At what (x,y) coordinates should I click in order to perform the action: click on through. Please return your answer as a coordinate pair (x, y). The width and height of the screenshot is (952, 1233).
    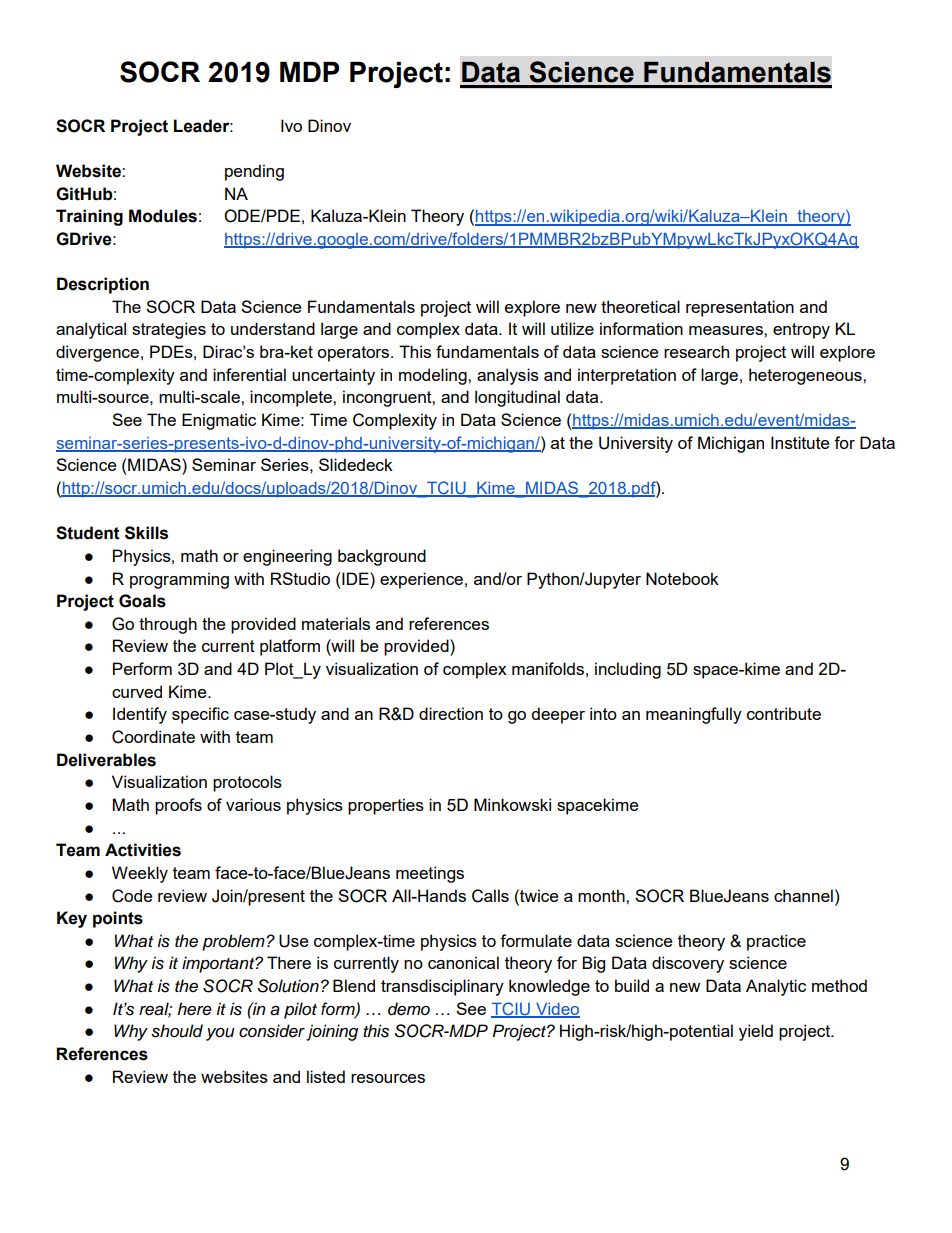
    Looking at the image, I should click on (168, 625).
